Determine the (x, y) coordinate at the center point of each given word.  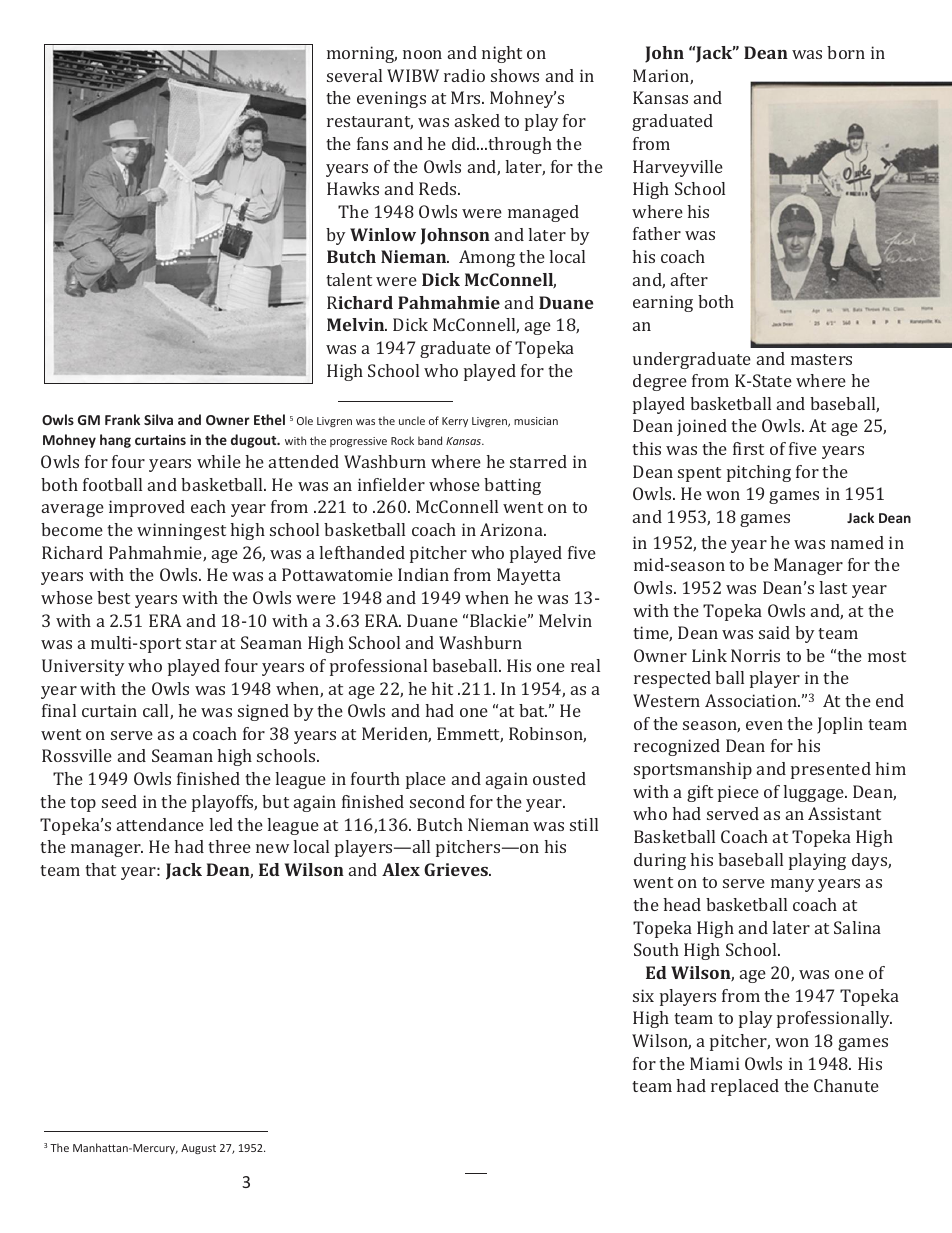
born (846, 52)
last (833, 587)
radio (464, 75)
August (198, 1149)
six (643, 995)
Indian (423, 574)
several (354, 75)
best (113, 597)
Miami (715, 1063)
